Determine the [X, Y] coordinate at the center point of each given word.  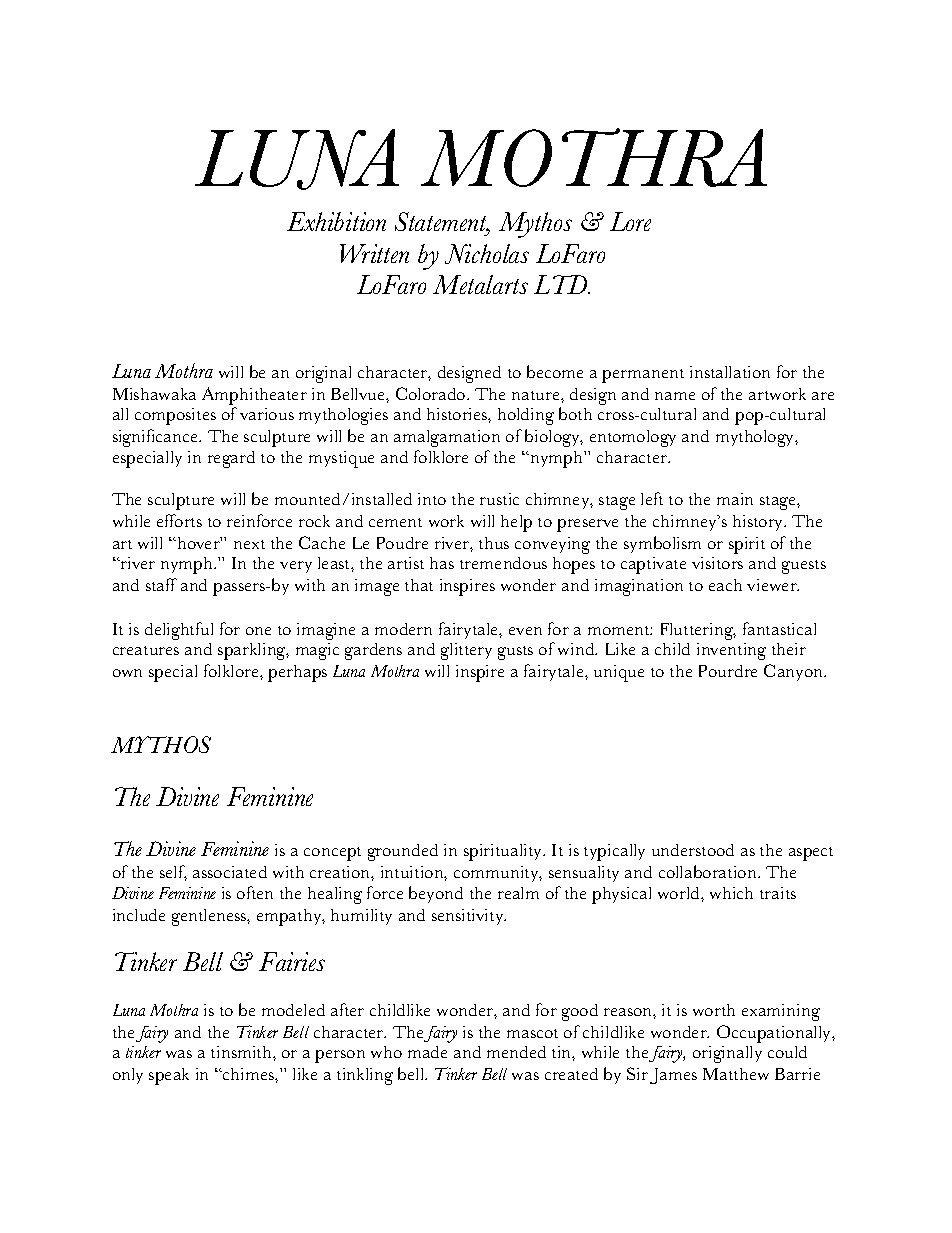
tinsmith [242, 1052]
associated [230, 872]
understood [693, 850]
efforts [179, 520]
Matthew [736, 1074]
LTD [562, 284]
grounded [403, 852]
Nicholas [487, 254]
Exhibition [336, 221]
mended [516, 1052]
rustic [499, 499]
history [759, 523]
